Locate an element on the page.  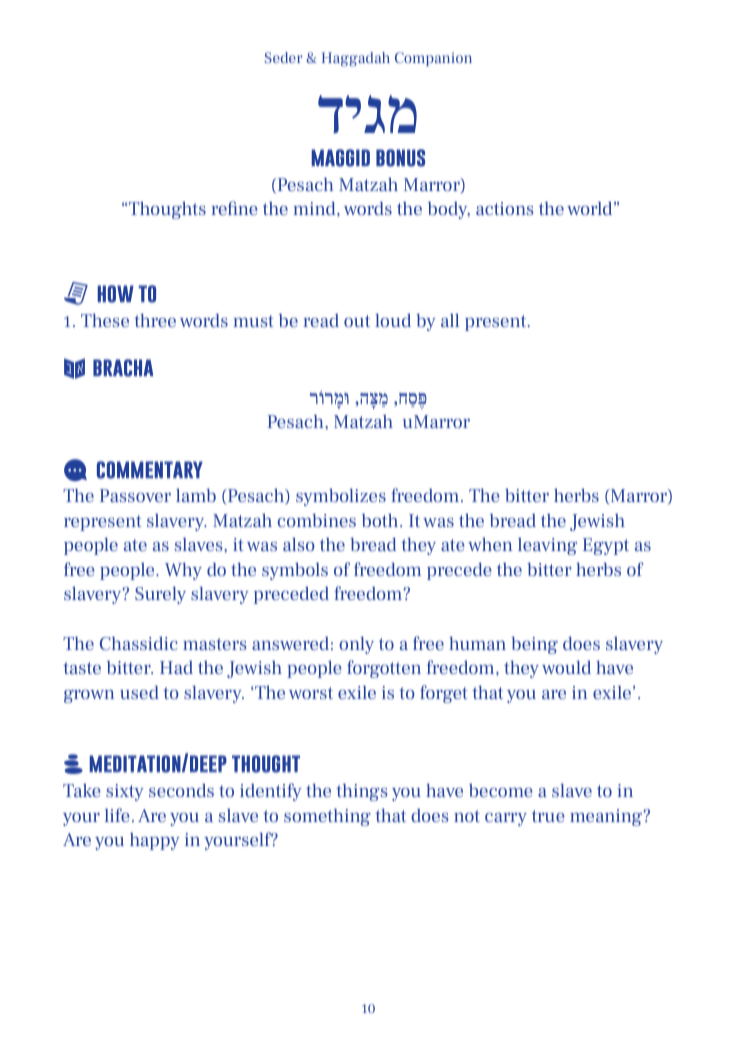
Chassidic is located at coordinates (139, 643).
